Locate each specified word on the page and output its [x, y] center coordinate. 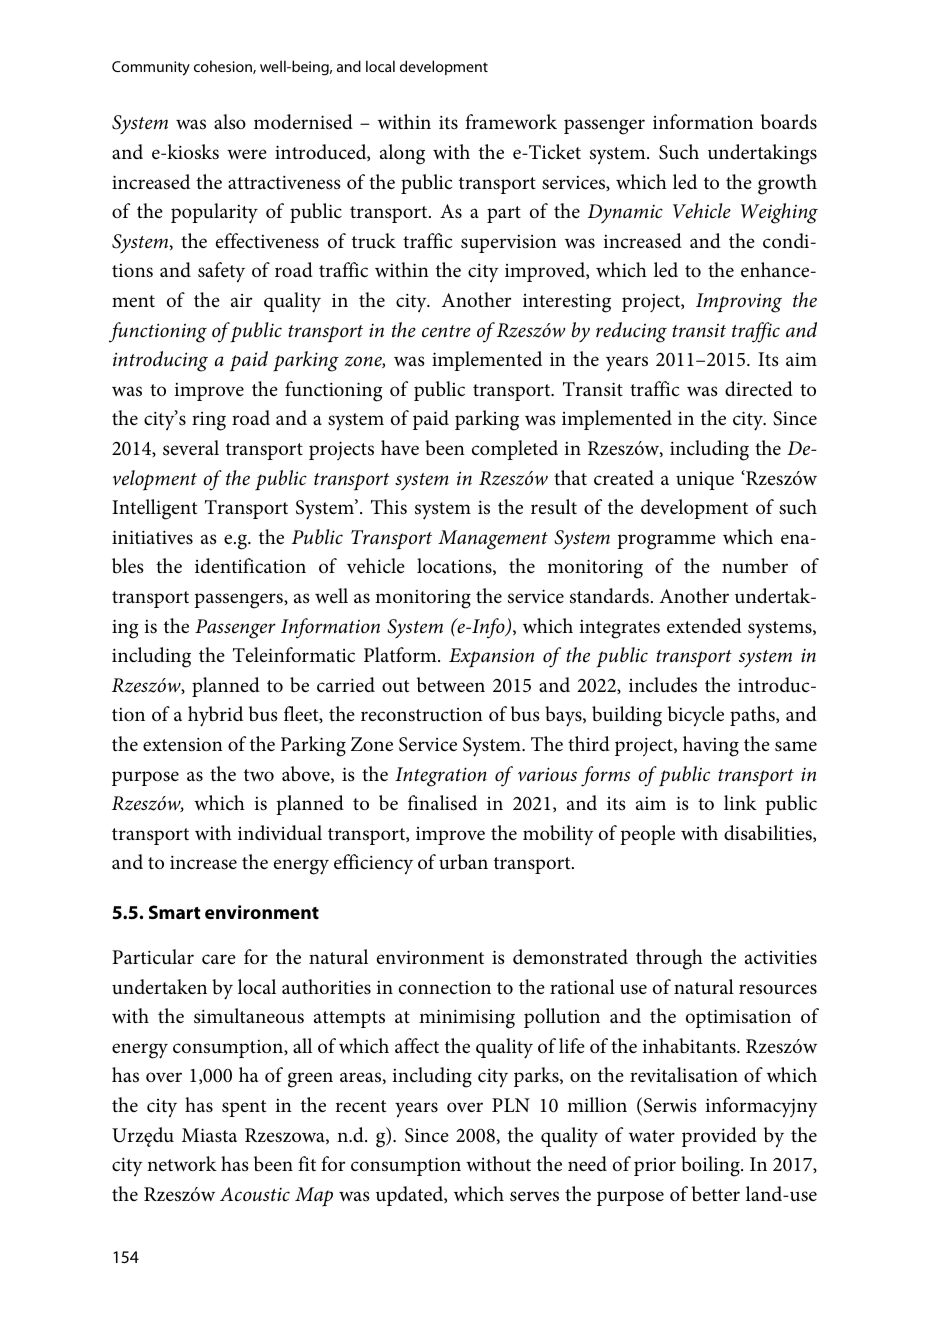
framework [511, 122]
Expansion [491, 658]
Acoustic [255, 1194]
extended [704, 626]
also [230, 122]
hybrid [215, 716]
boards [789, 122]
